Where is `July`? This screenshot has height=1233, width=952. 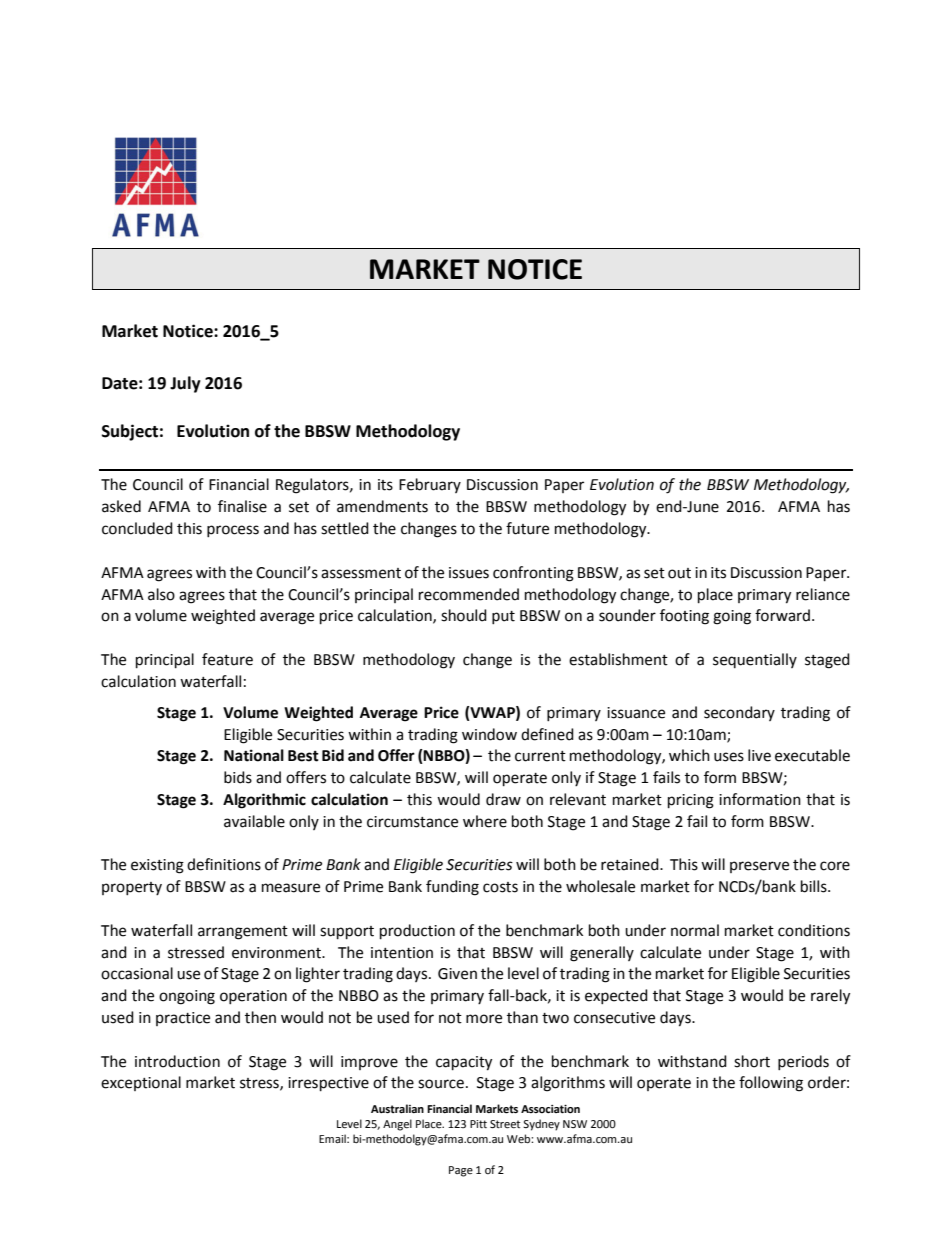 July is located at coordinates (185, 384).
